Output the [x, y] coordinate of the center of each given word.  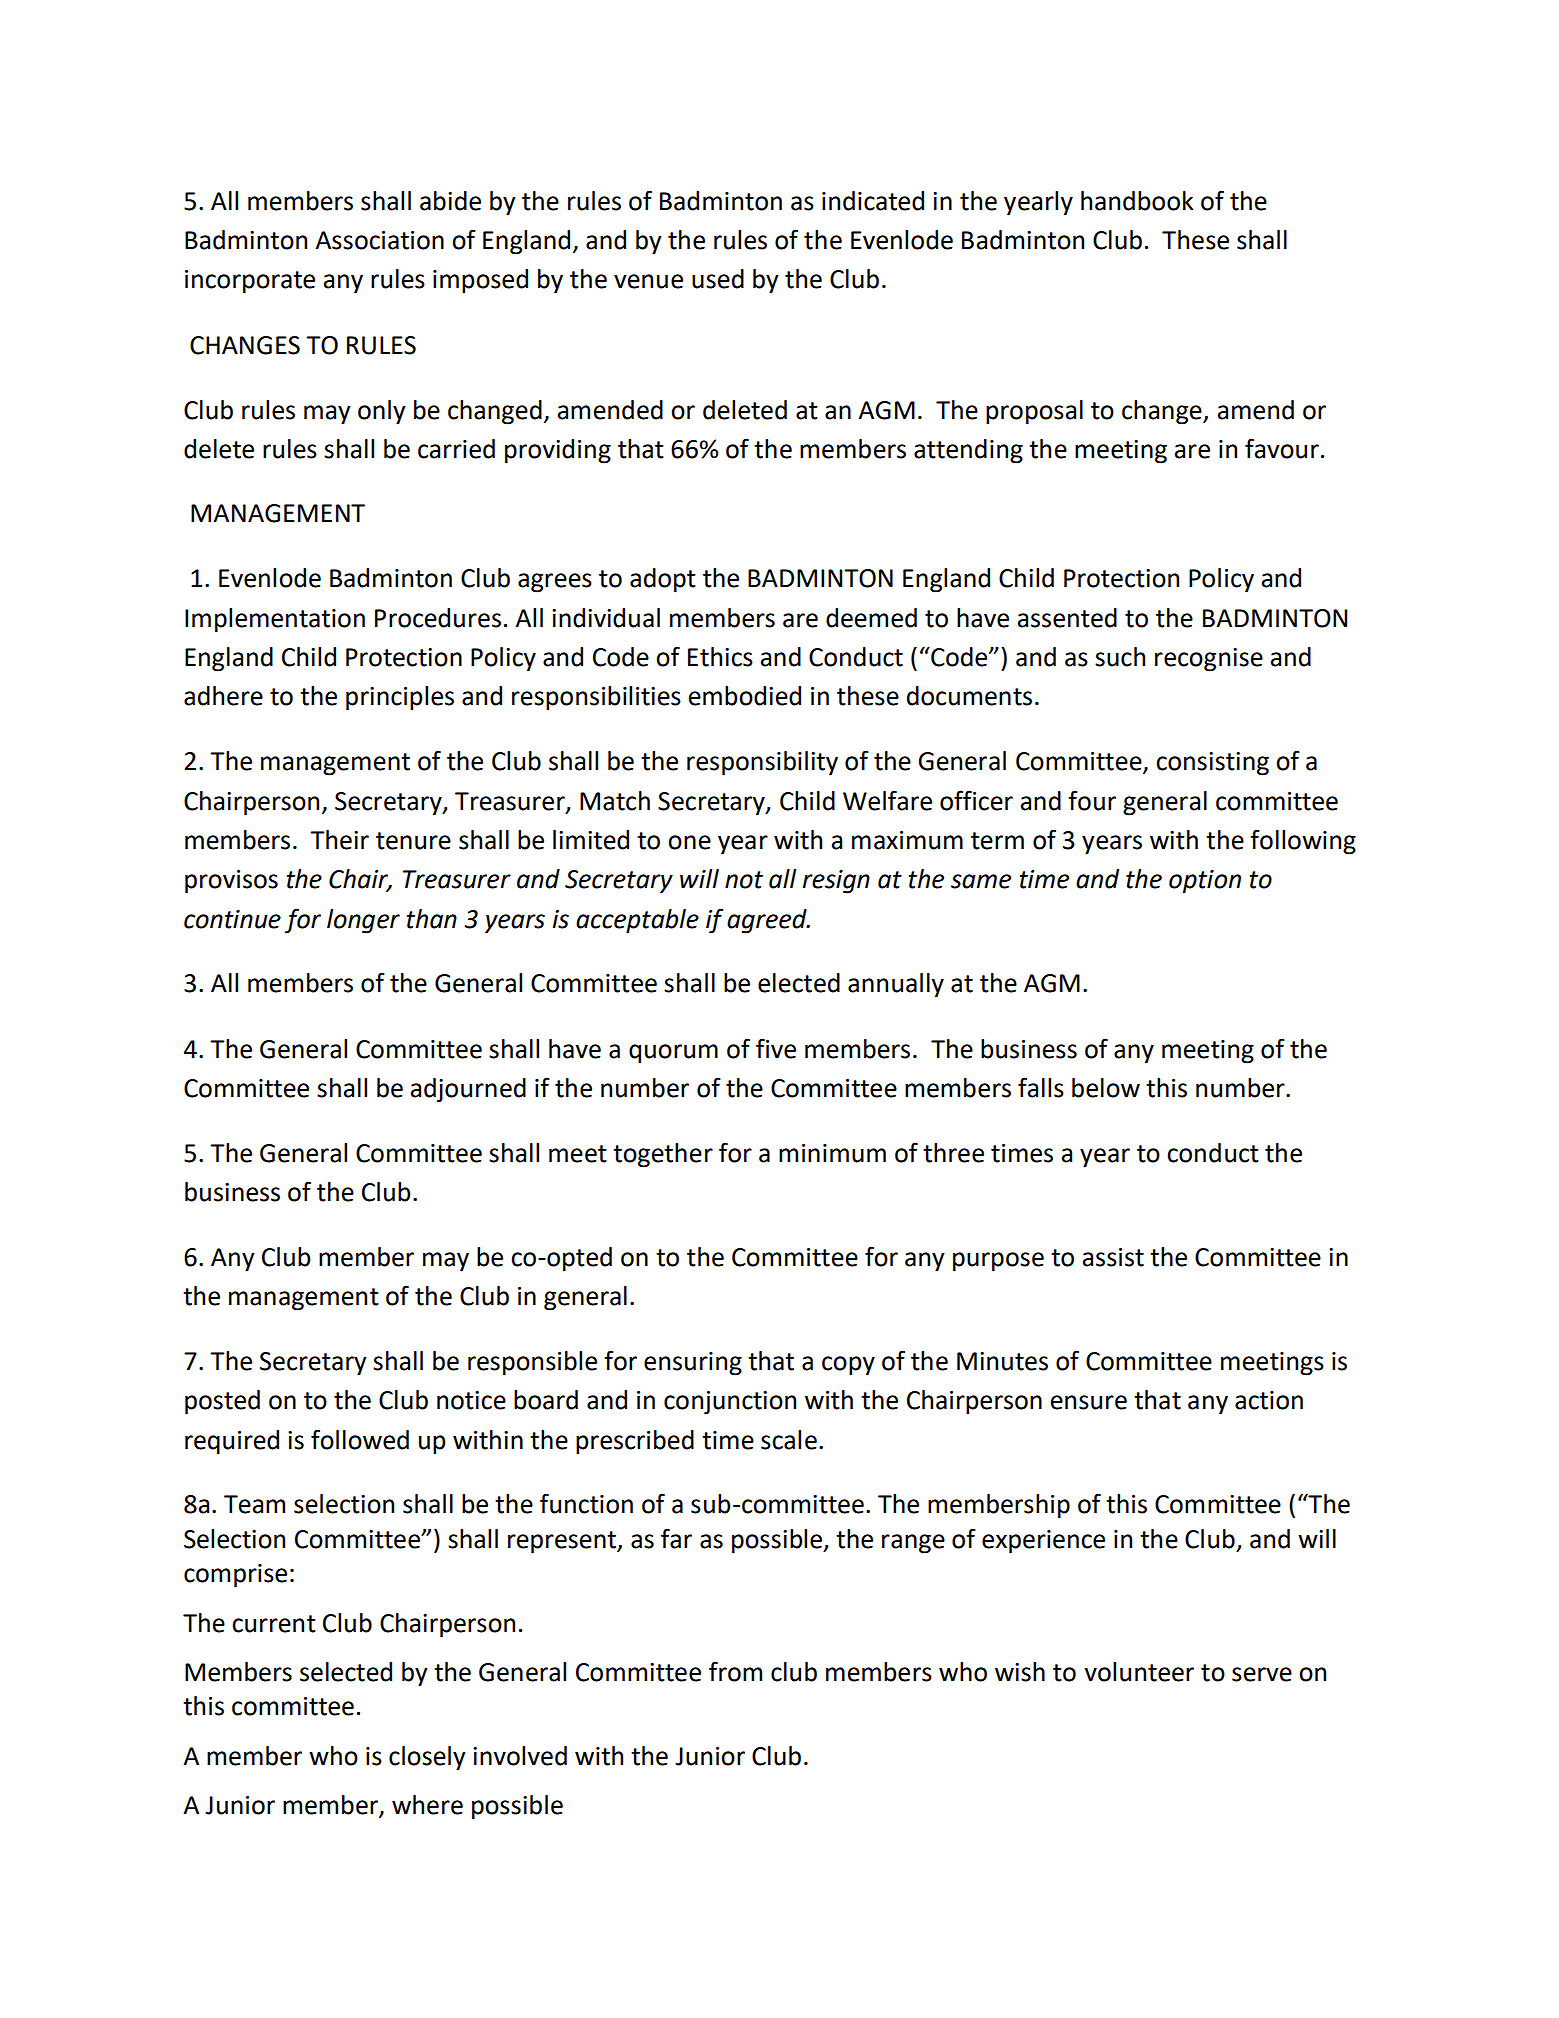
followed [360, 1439]
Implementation [275, 620]
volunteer [1139, 1672]
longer [363, 921]
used [718, 279]
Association [379, 240]
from [735, 1671]
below [1106, 1088]
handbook [1137, 201]
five [776, 1048]
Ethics [720, 657]
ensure [1089, 1402]
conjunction [730, 1403]
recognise [1209, 660]
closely [427, 1758]
